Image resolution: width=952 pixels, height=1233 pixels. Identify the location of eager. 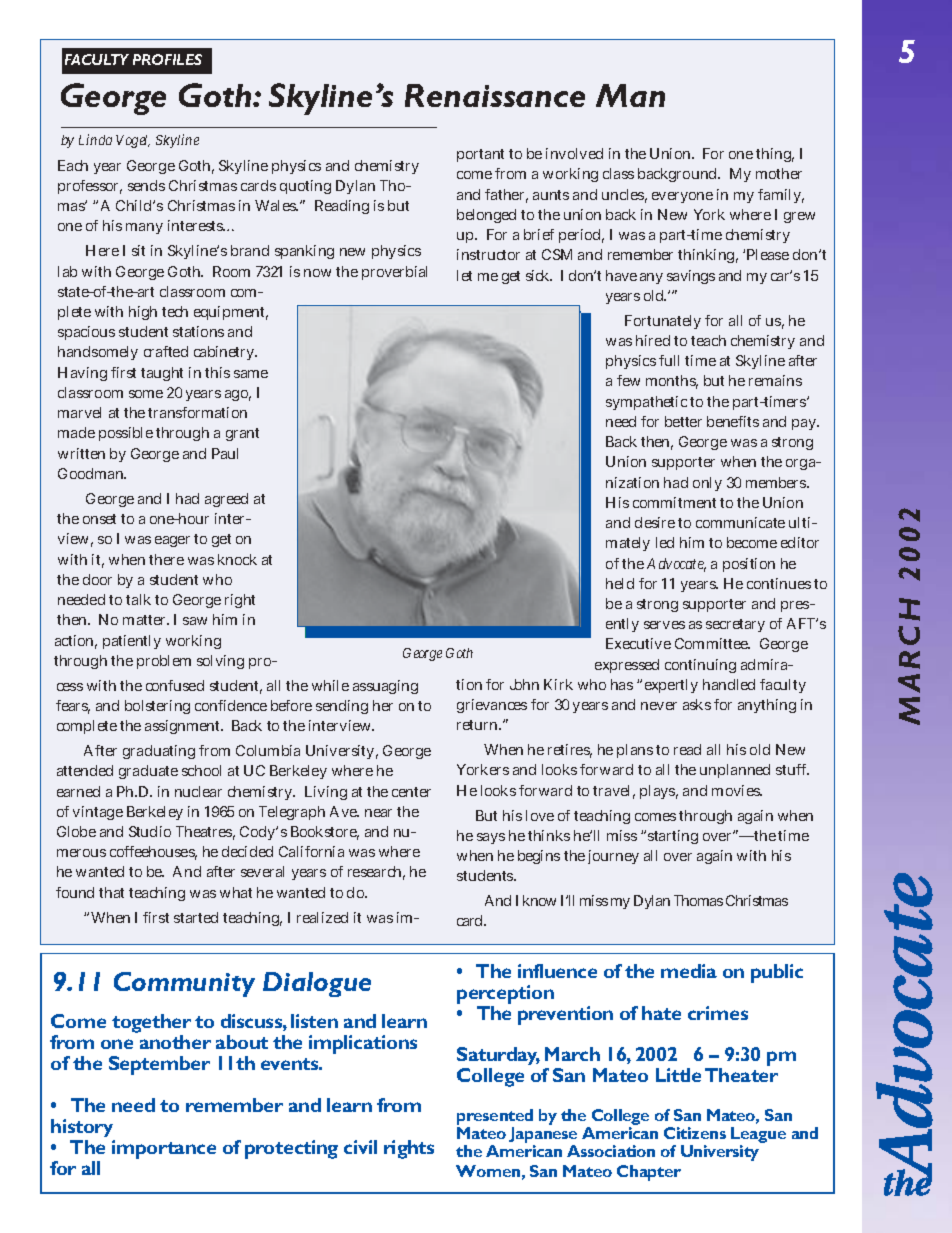
(172, 541).
